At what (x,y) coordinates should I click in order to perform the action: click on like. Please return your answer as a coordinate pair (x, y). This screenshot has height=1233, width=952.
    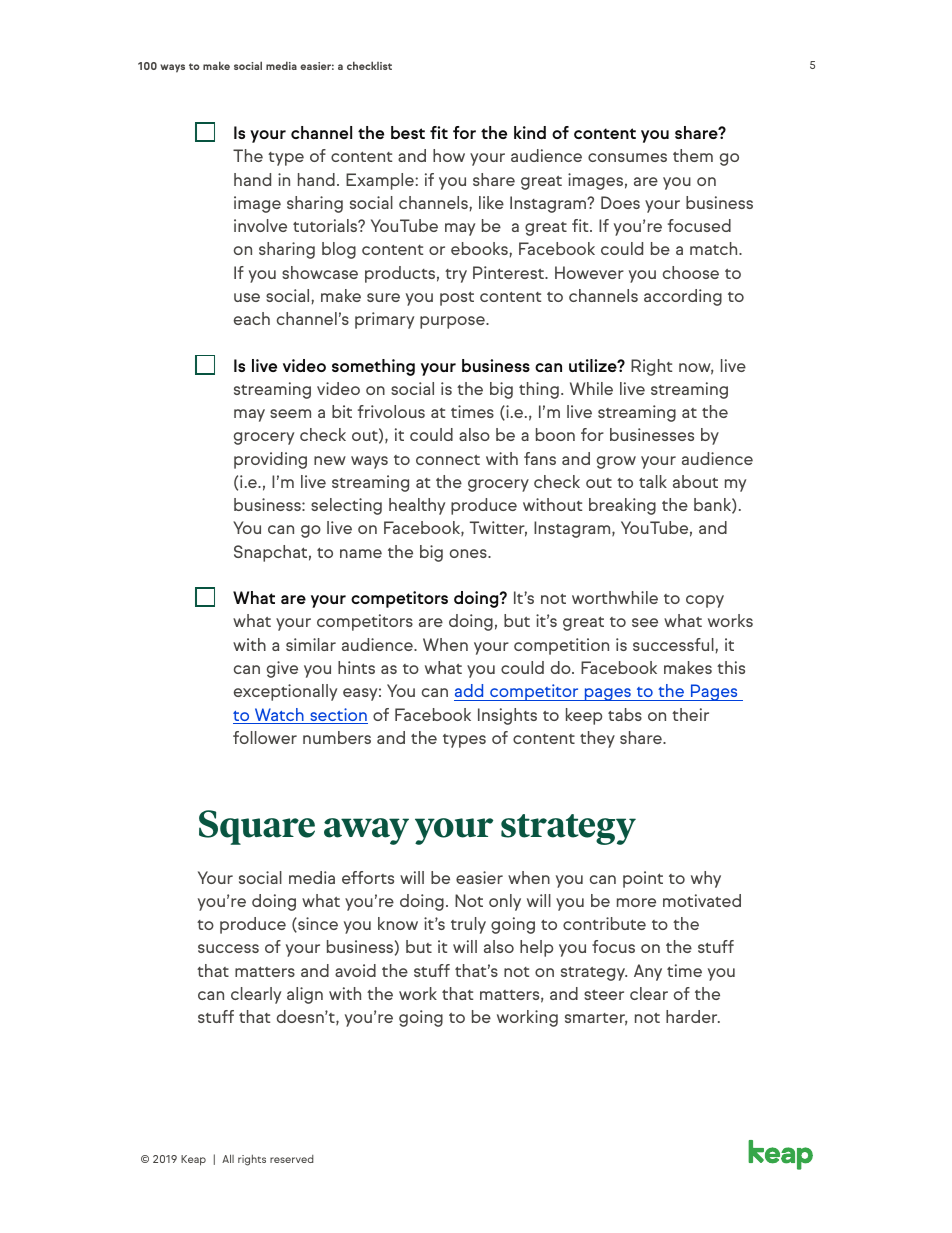
    Looking at the image, I should click on (491, 202).
